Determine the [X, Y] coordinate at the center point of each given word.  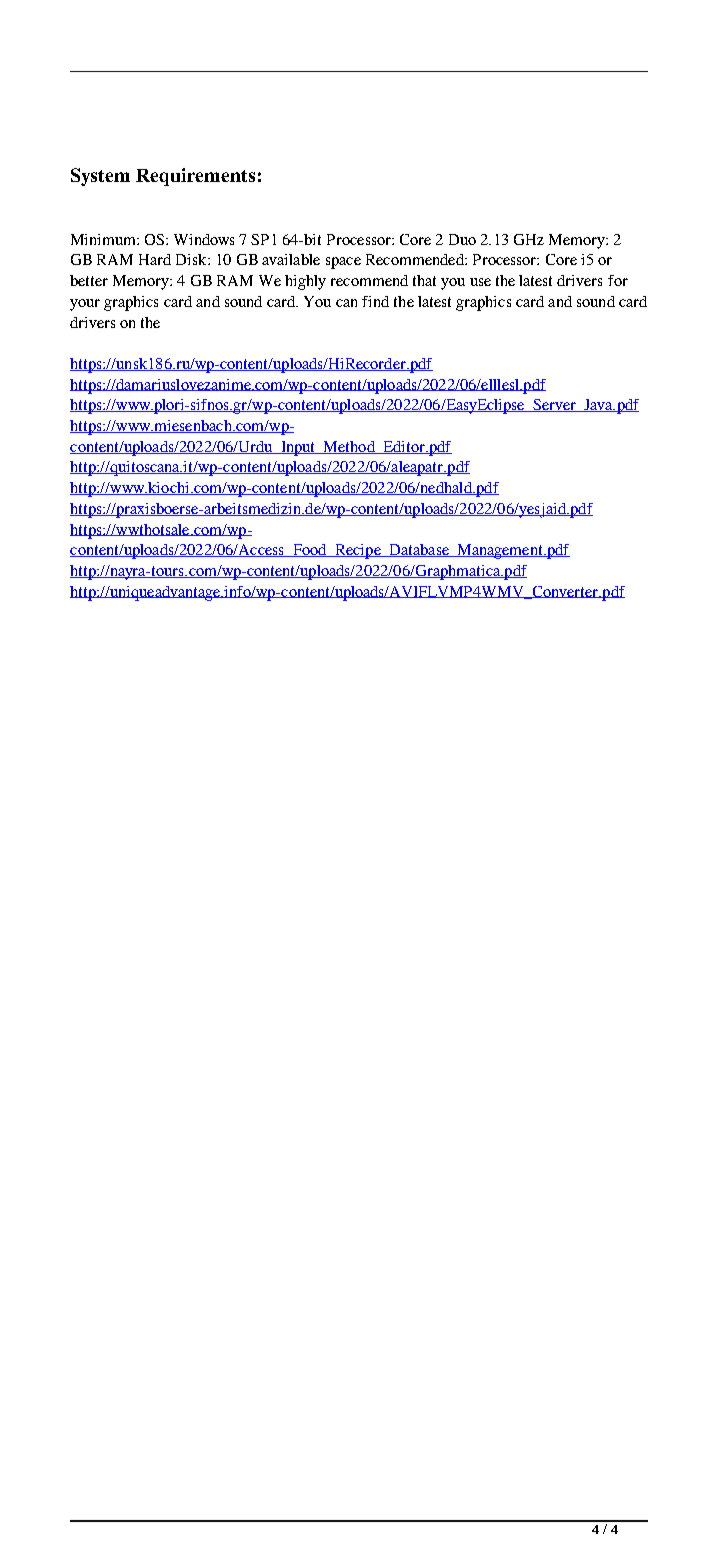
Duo [462, 239]
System [100, 177]
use [480, 282]
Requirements [195, 177]
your [85, 305]
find [375, 301]
